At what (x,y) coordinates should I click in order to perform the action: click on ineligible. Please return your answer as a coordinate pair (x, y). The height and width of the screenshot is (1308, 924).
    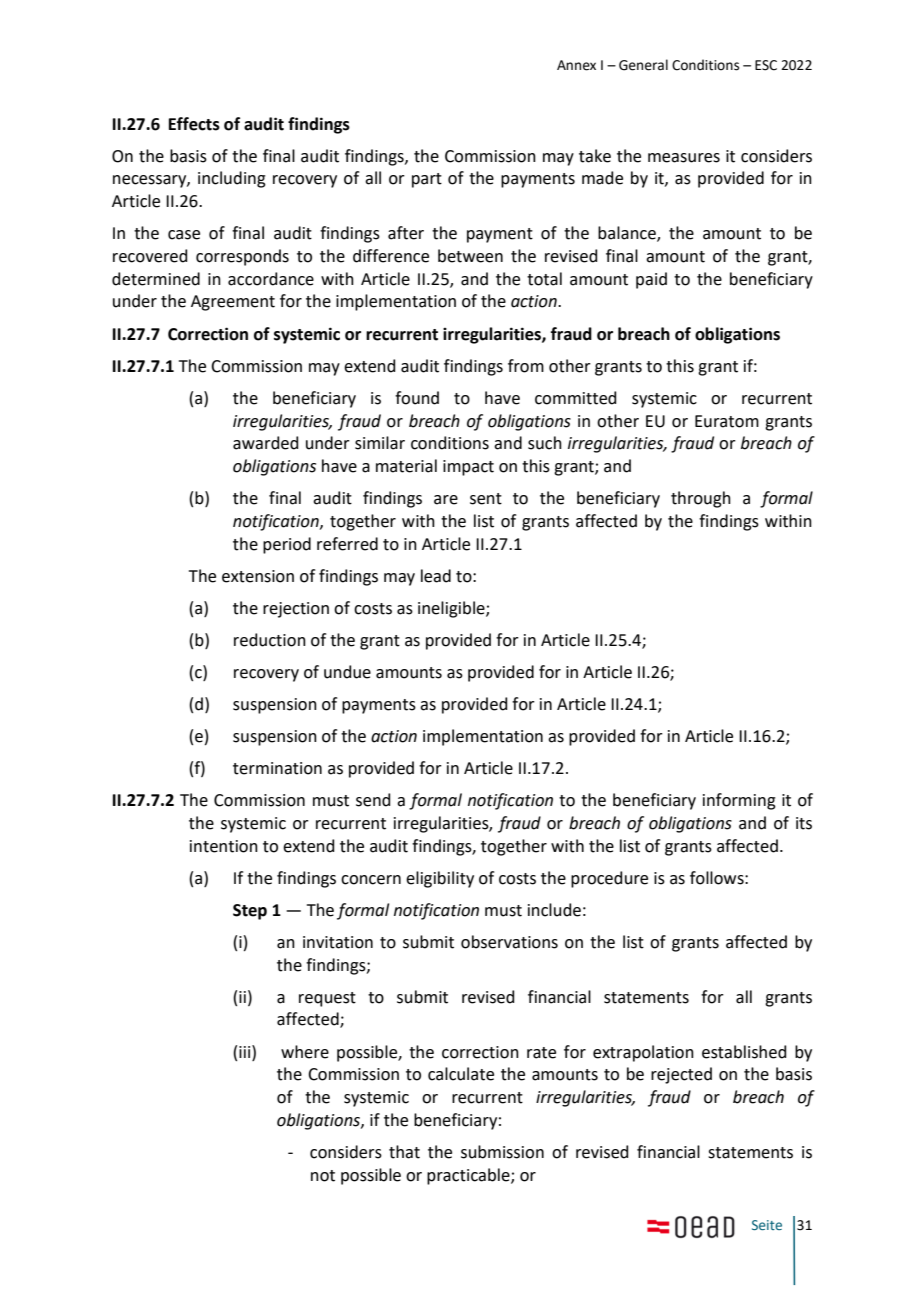
    Looking at the image, I should click on (452, 609).
